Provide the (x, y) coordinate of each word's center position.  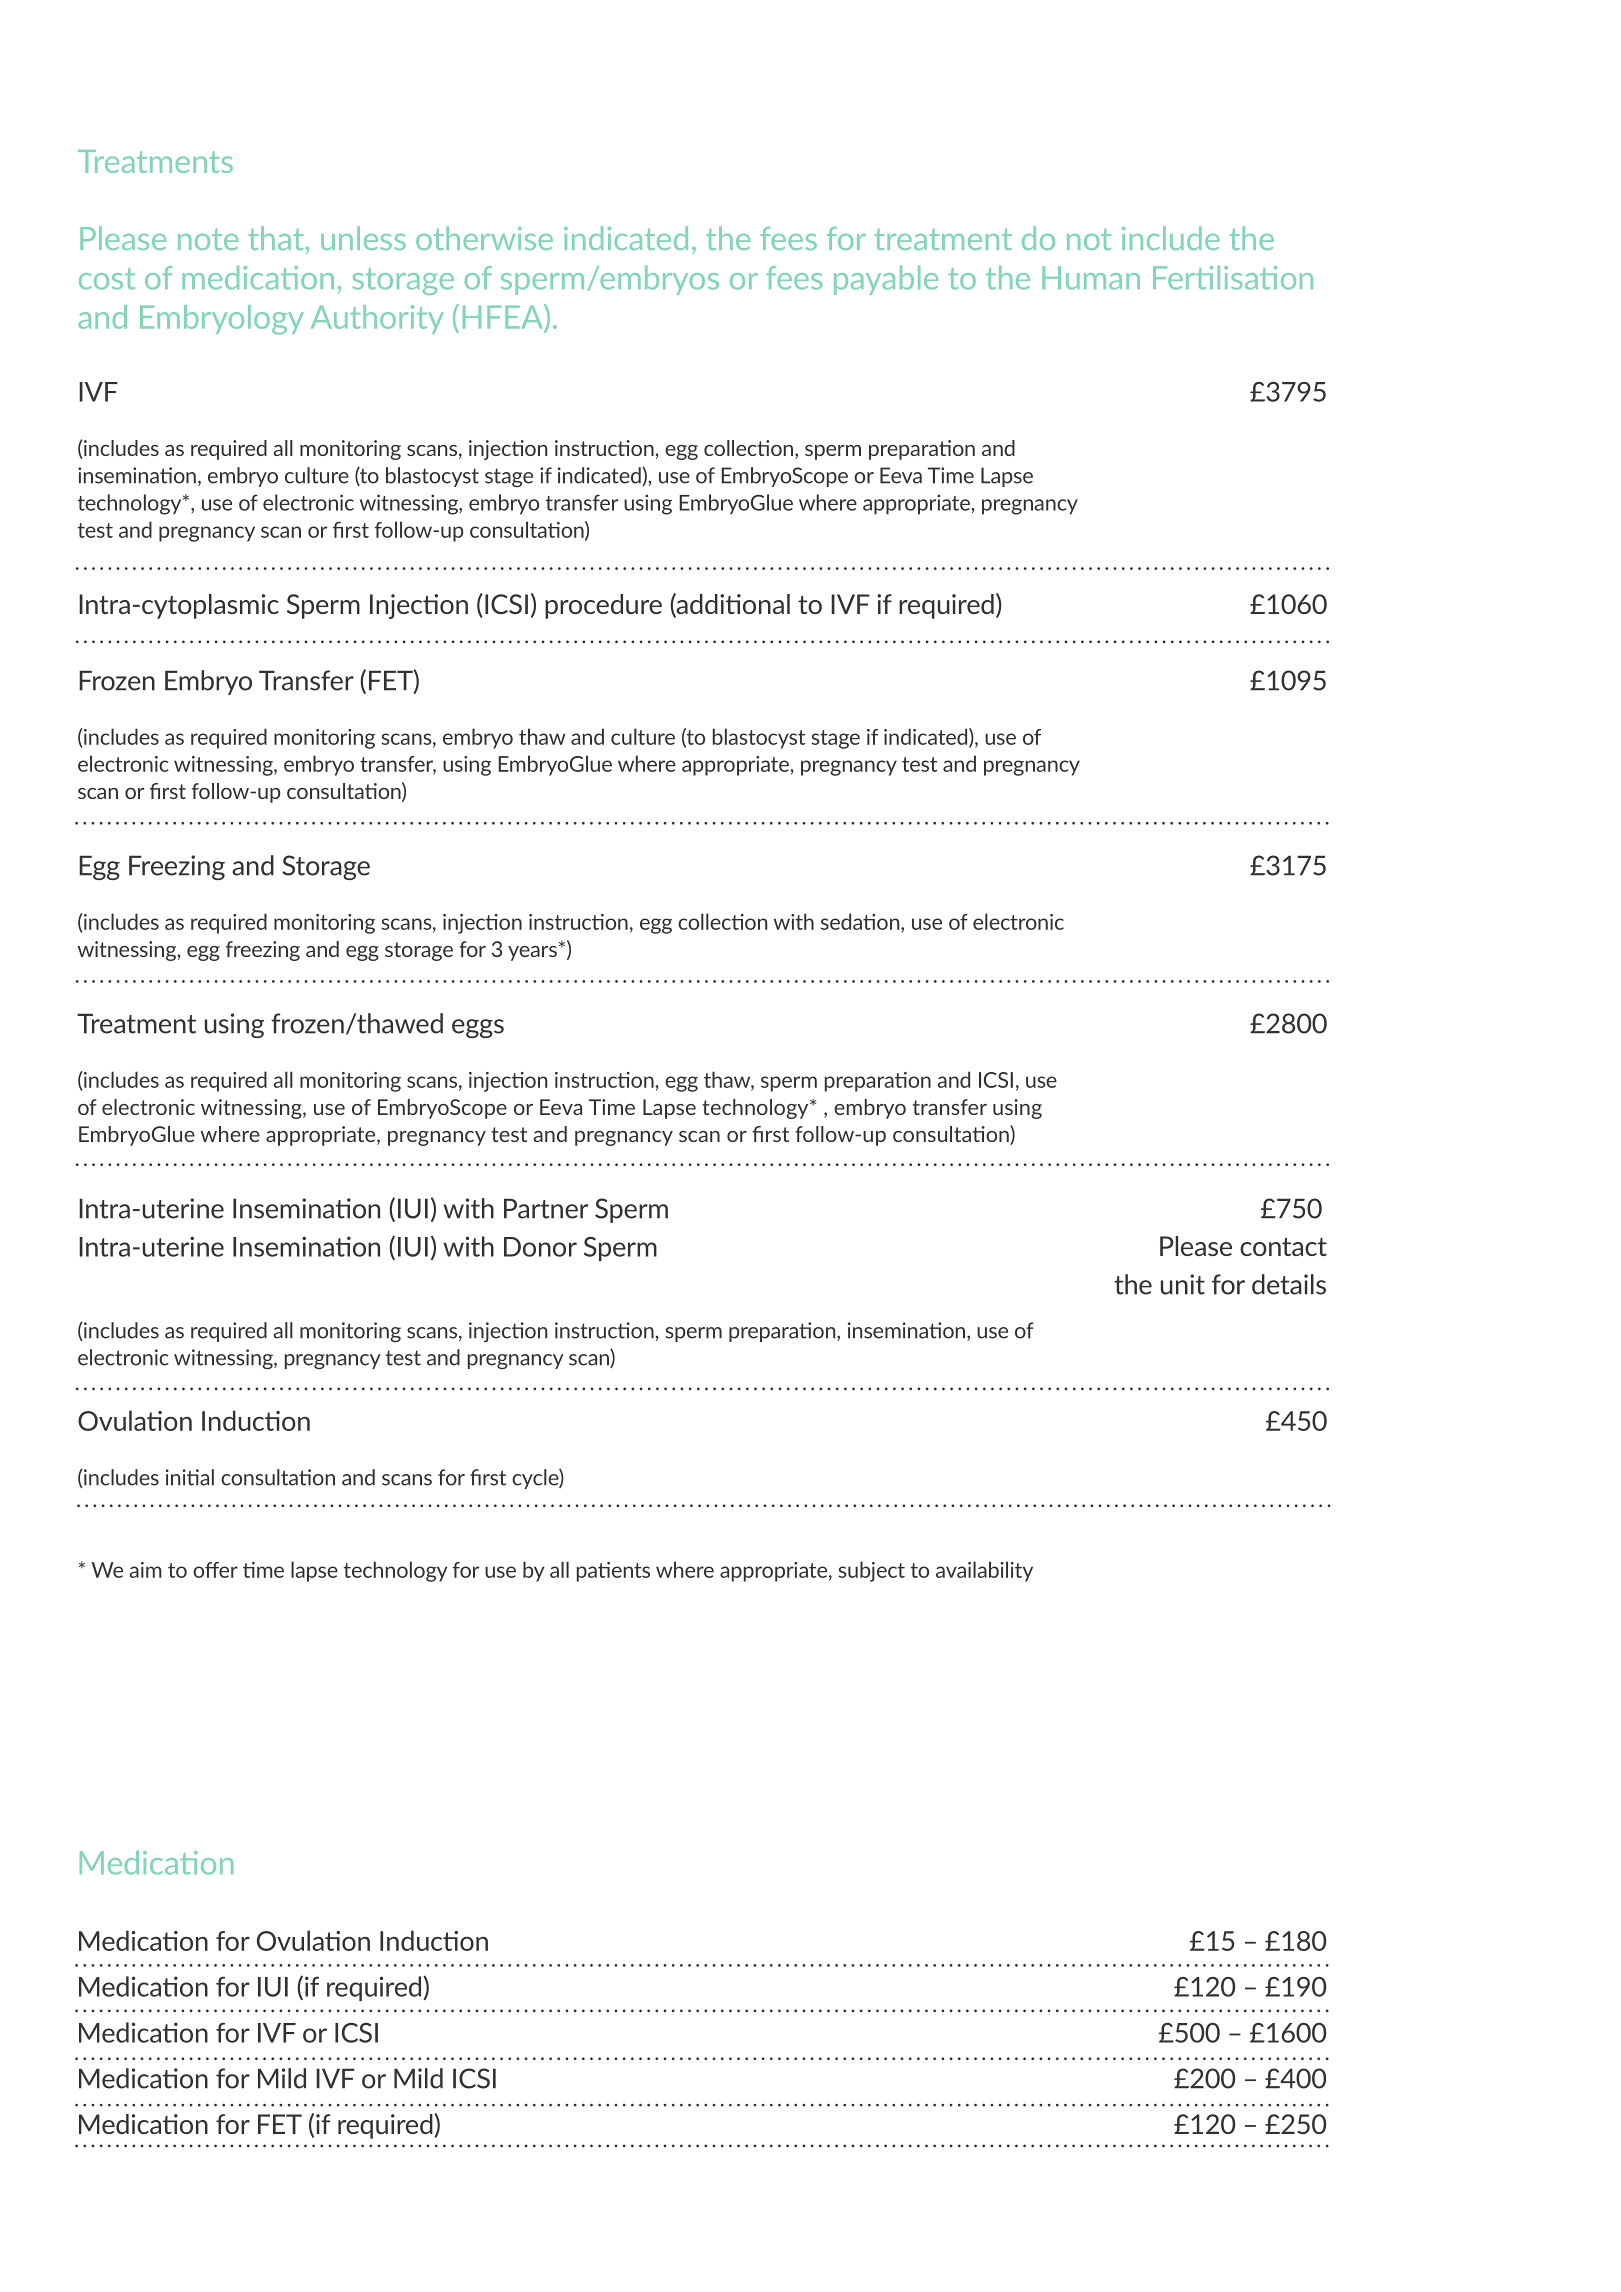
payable (886, 280)
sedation (861, 921)
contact (1283, 1246)
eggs (478, 1028)
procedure (603, 606)
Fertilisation (1233, 278)
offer (215, 1570)
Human (1091, 278)
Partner (546, 1208)
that (275, 238)
